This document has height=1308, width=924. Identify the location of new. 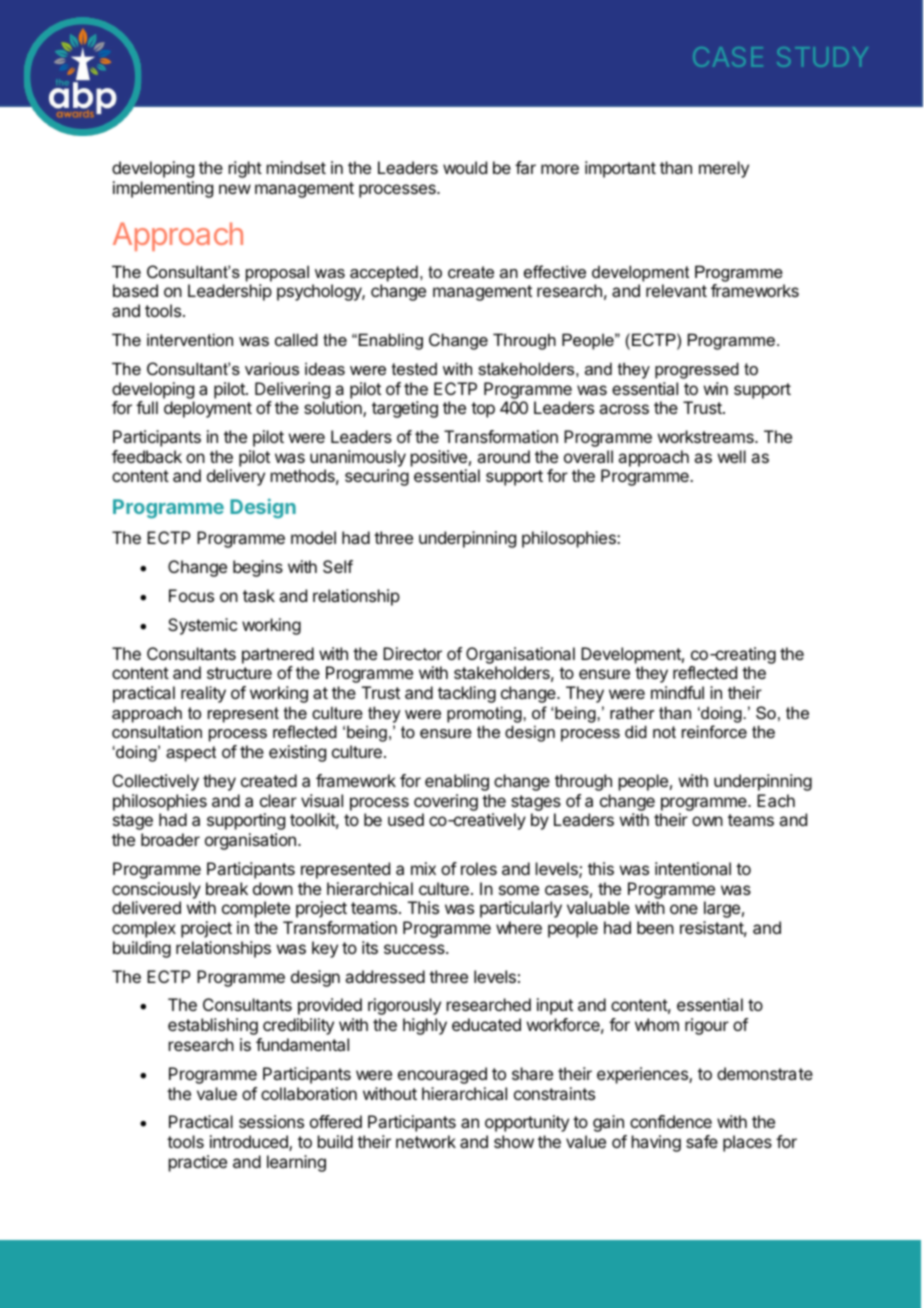
(235, 189).
